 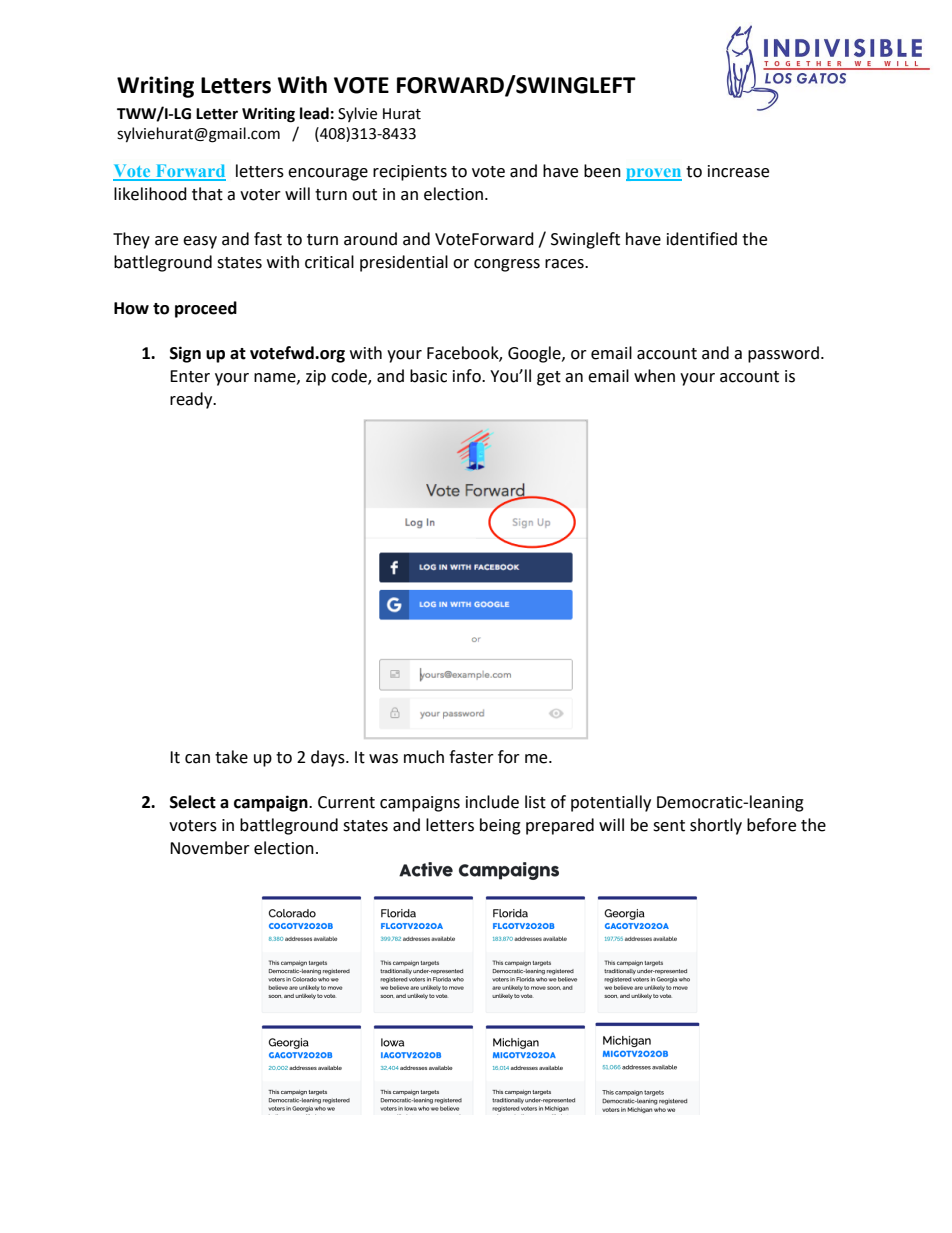 I want to click on basic, so click(x=428, y=376).
